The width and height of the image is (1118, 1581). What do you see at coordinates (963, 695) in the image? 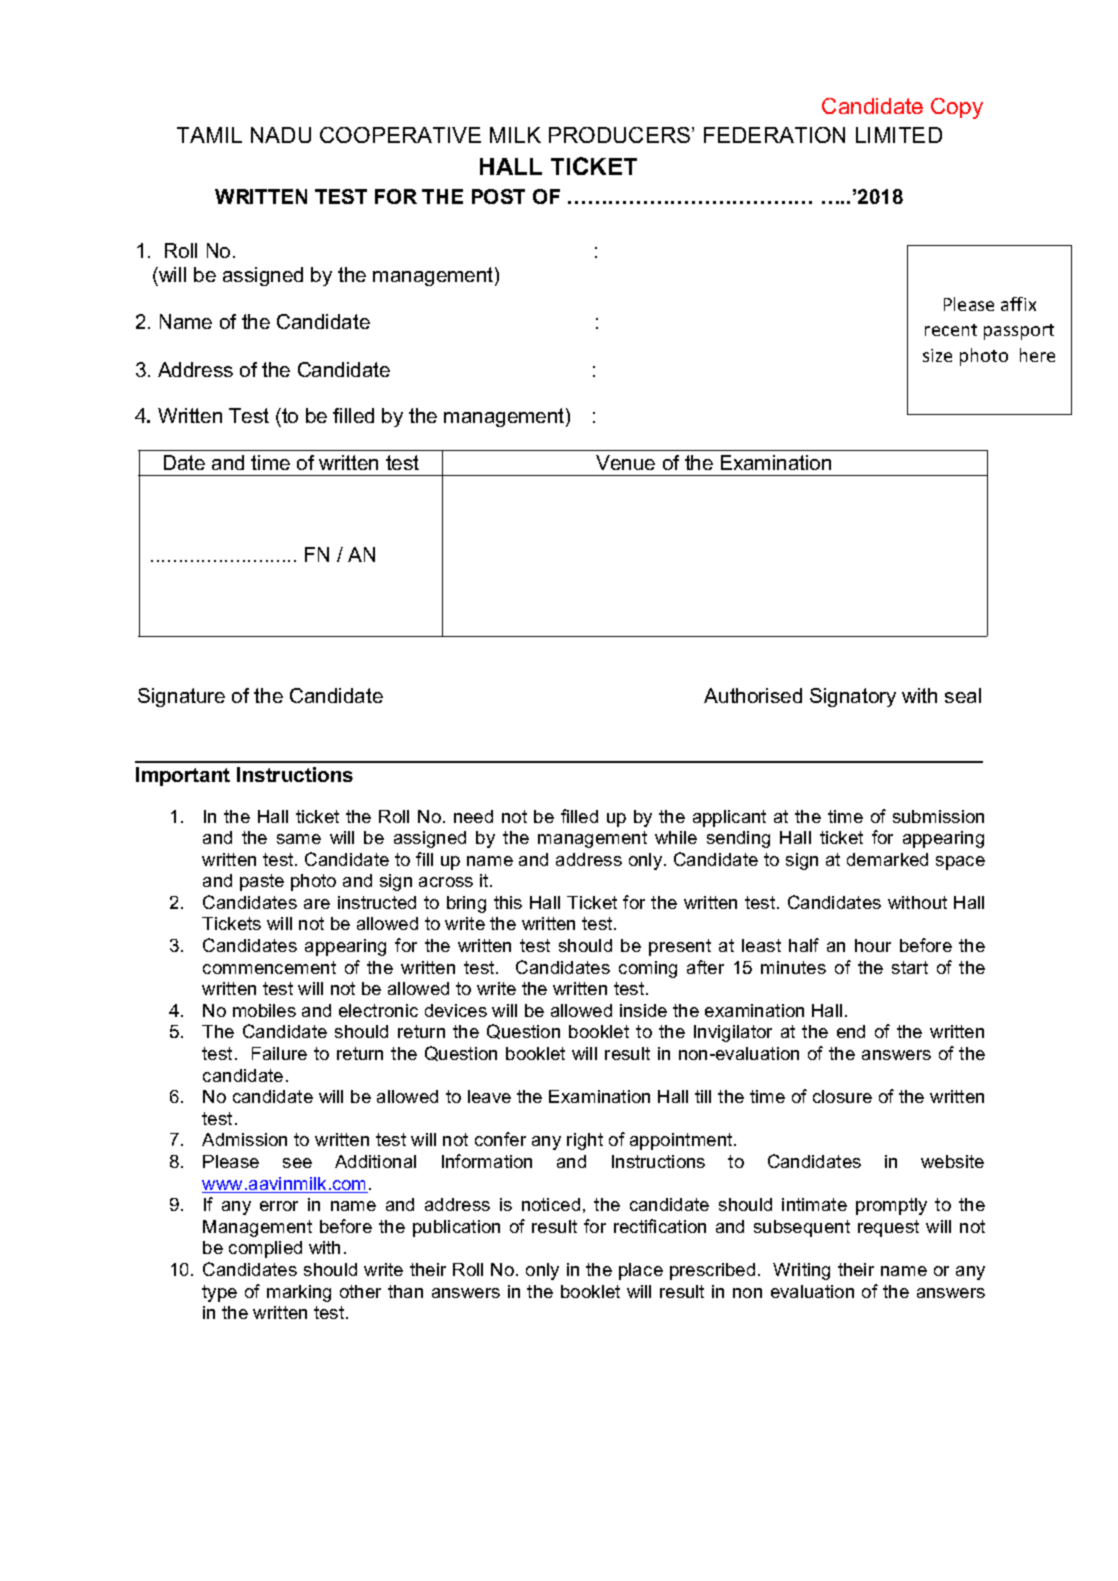
I see `seal` at bounding box center [963, 695].
